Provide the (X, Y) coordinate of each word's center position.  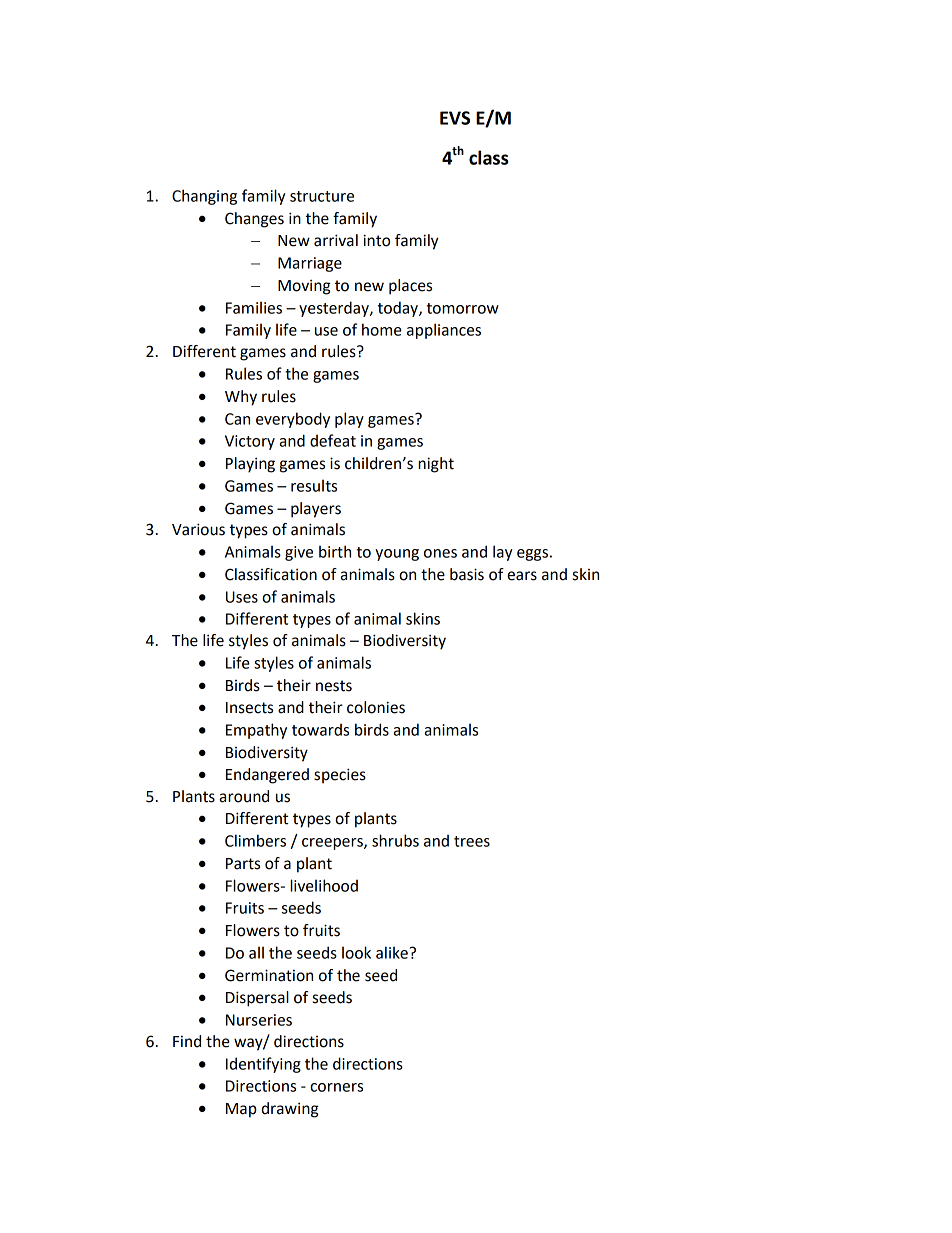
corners (336, 1087)
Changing (204, 197)
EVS (455, 118)
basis (467, 574)
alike (392, 952)
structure (322, 196)
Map (241, 1110)
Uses (242, 597)
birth (335, 551)
